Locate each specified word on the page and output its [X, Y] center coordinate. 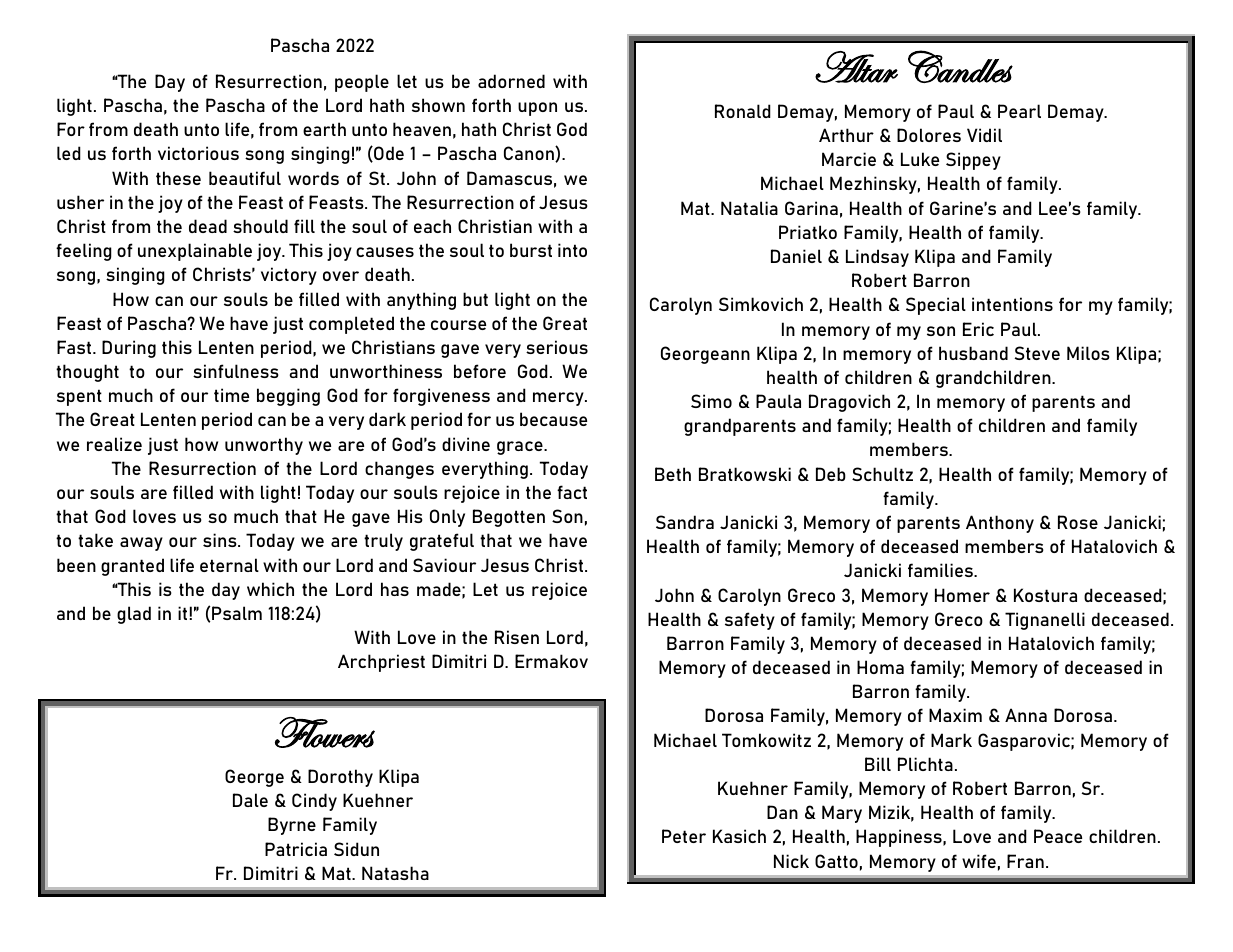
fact [572, 492]
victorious [198, 153]
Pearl [1019, 111]
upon [537, 109]
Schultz [882, 474]
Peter [684, 836]
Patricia [296, 849]
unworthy [264, 446]
